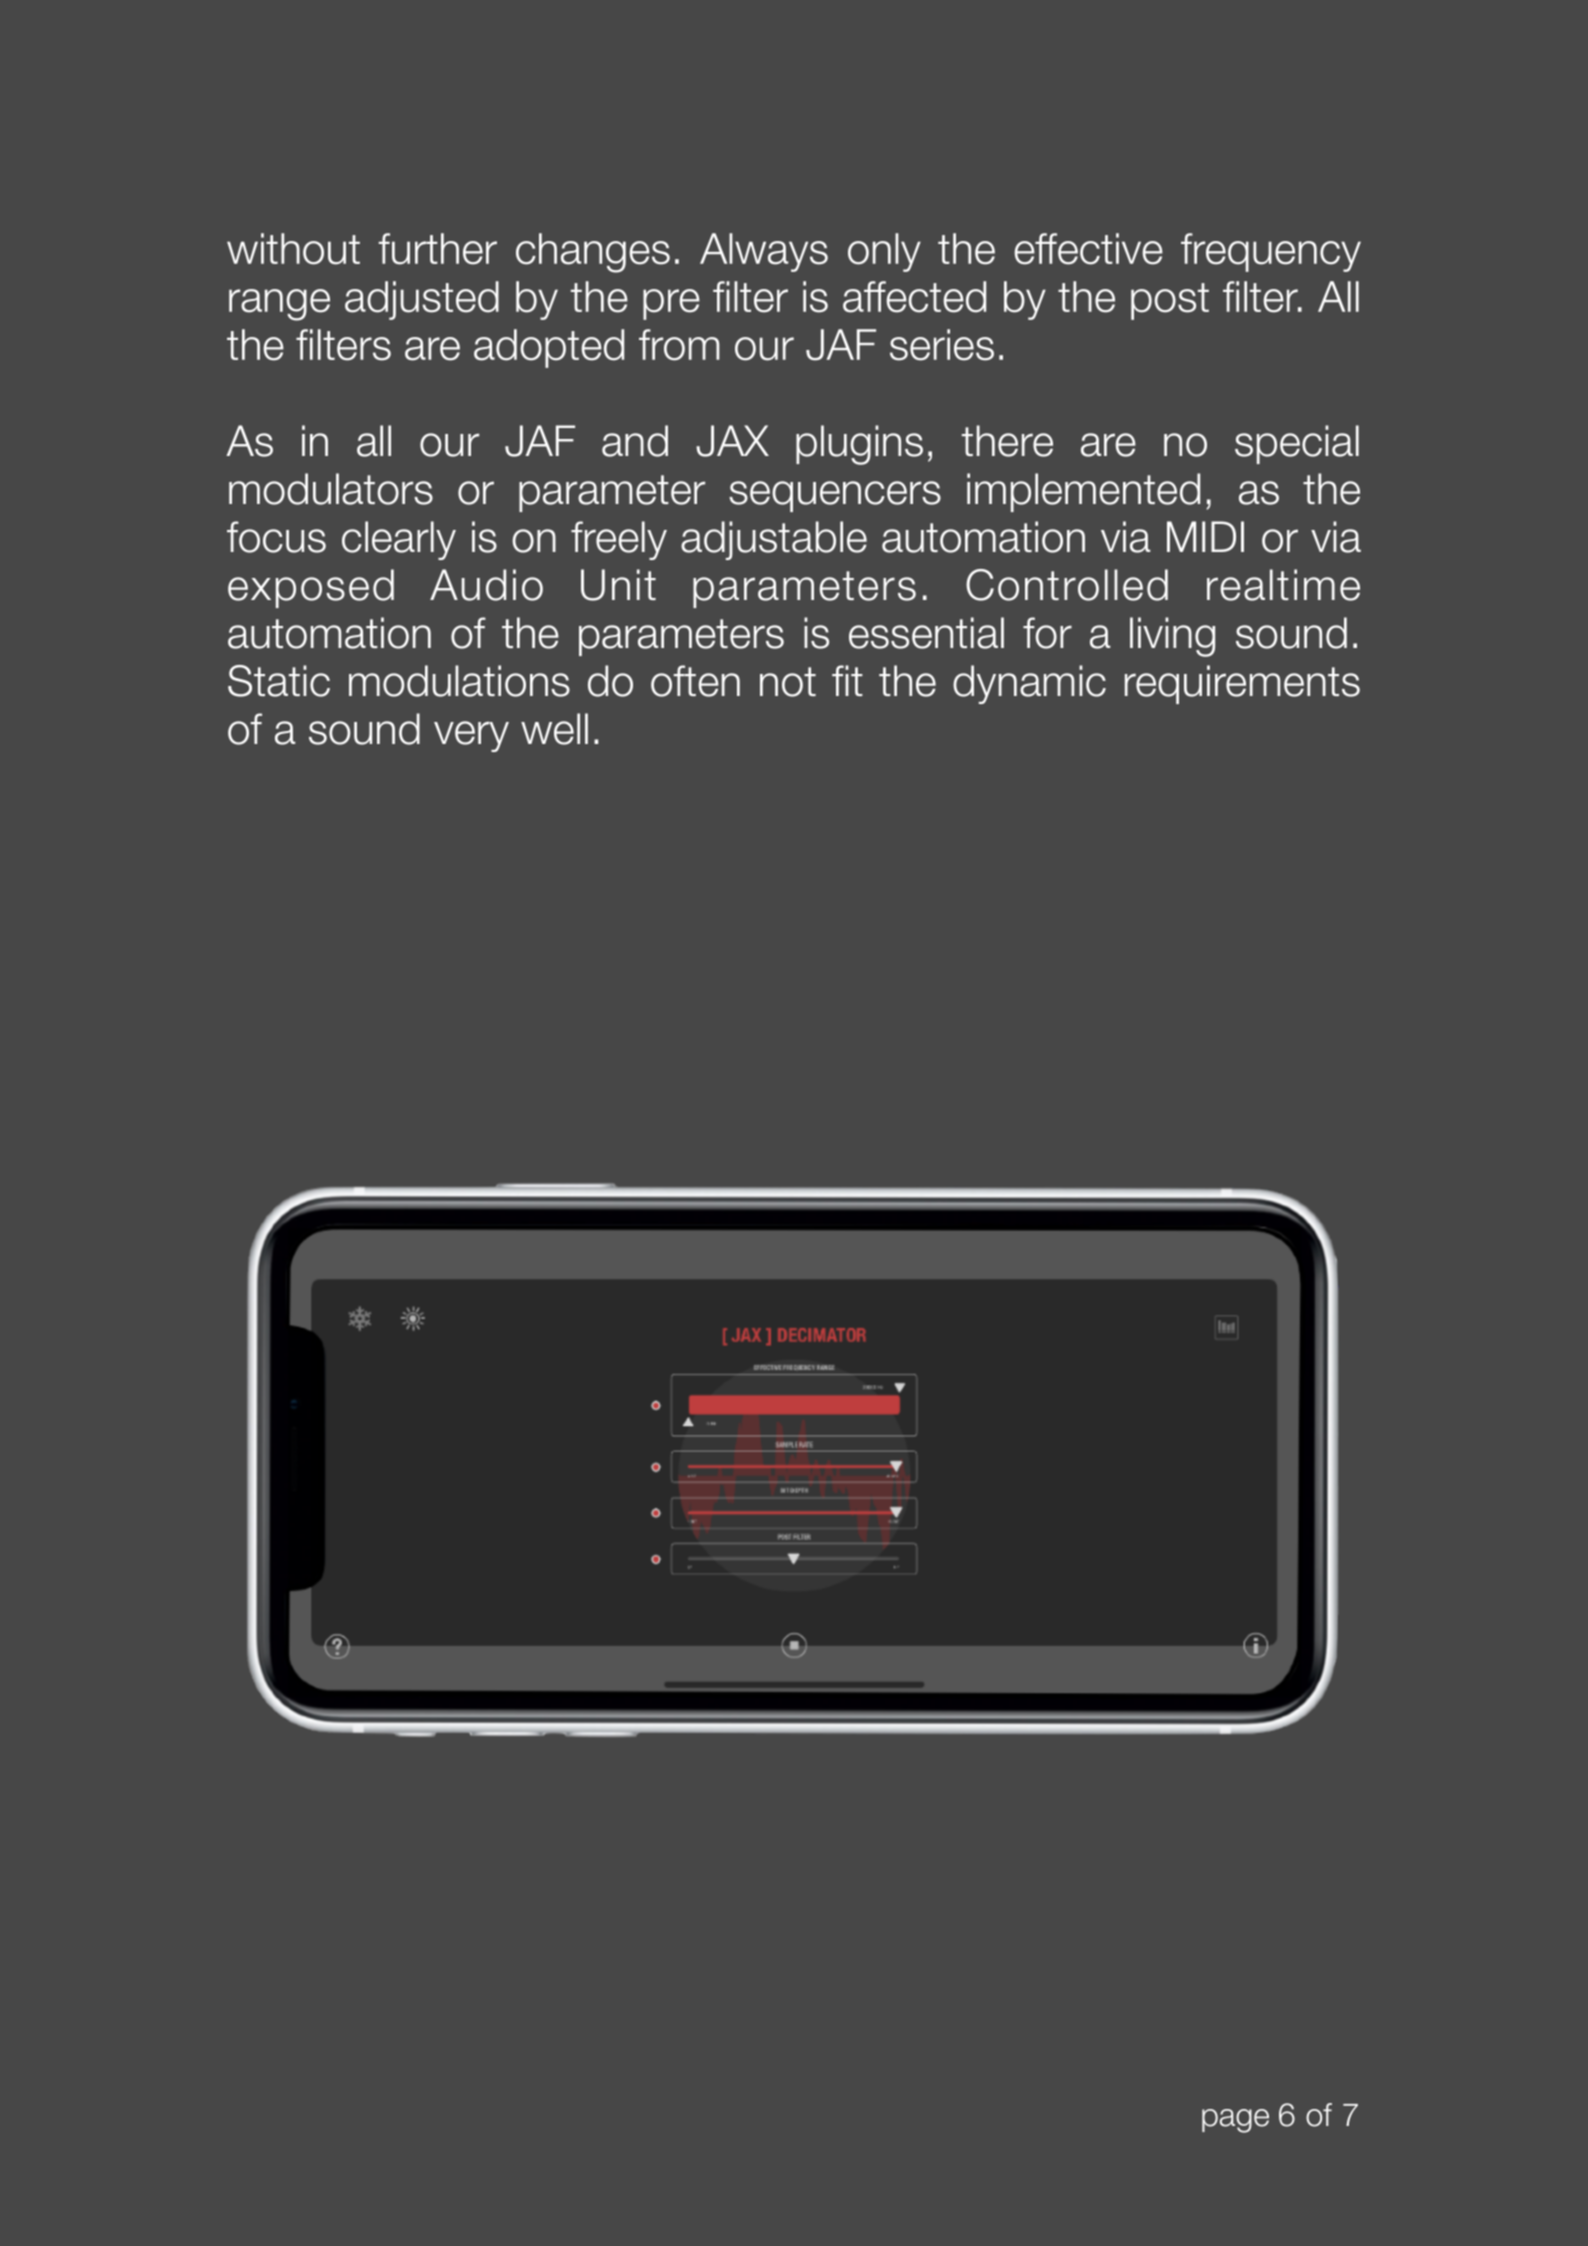 Image resolution: width=1588 pixels, height=2246 pixels. Describe the element at coordinates (471, 736) in the screenshot. I see `very` at that location.
